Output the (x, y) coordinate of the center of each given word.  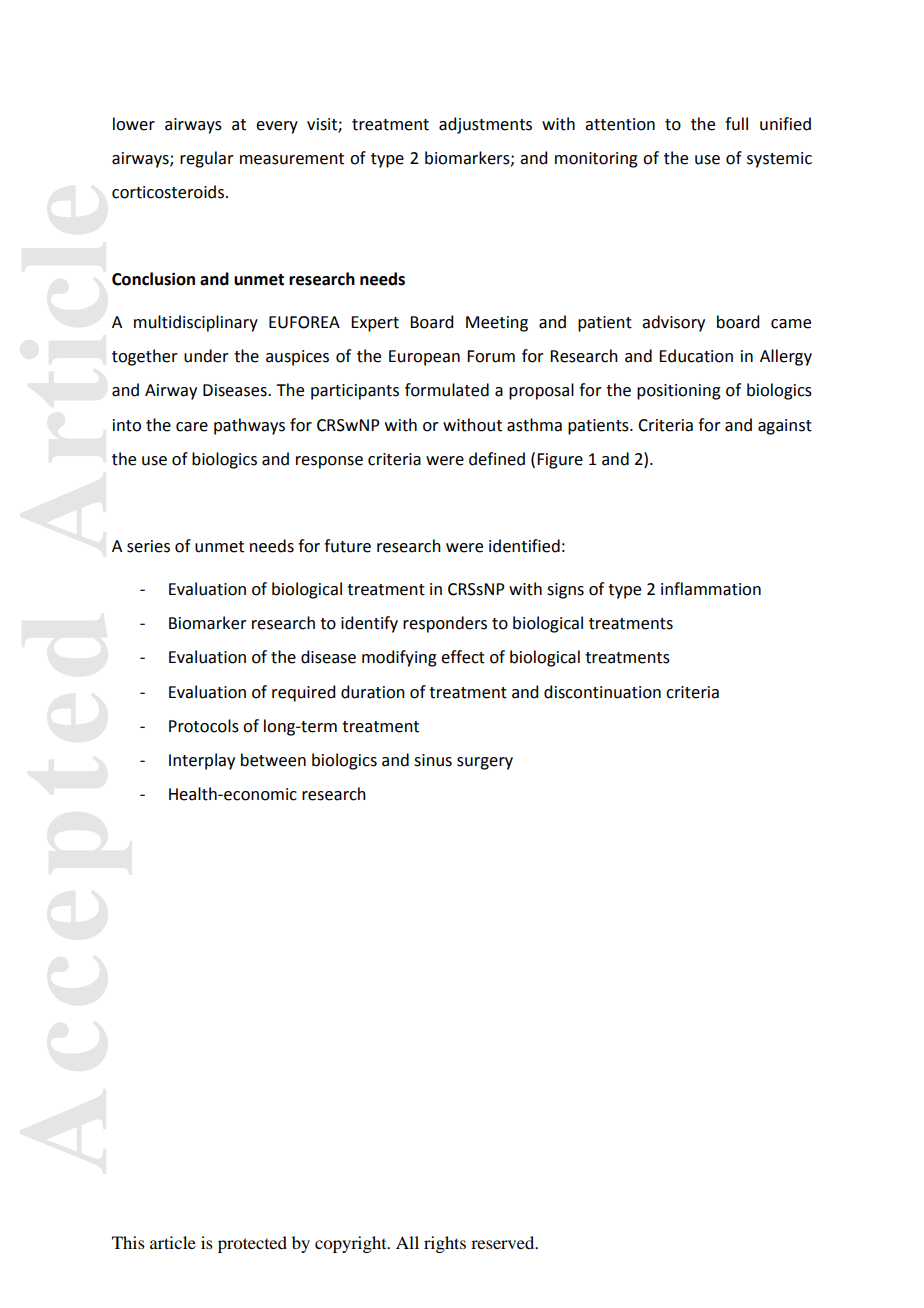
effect (463, 657)
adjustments (485, 125)
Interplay (202, 761)
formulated (447, 390)
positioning (679, 392)
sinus (433, 760)
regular (207, 159)
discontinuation (602, 692)
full (736, 124)
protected (252, 1244)
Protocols (204, 726)
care (192, 427)
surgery (485, 763)
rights (445, 1244)
